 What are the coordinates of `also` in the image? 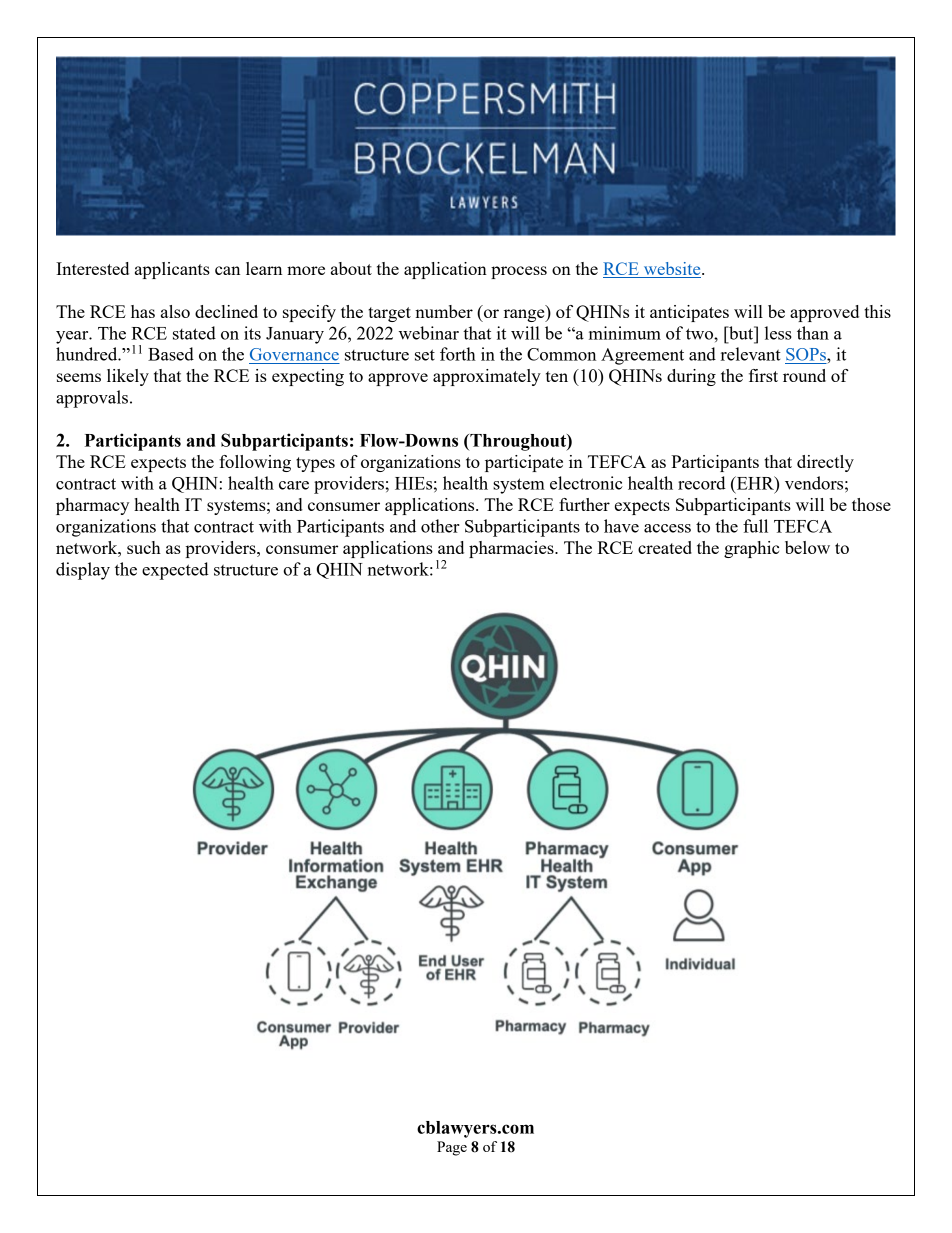 It's located at (175, 311).
